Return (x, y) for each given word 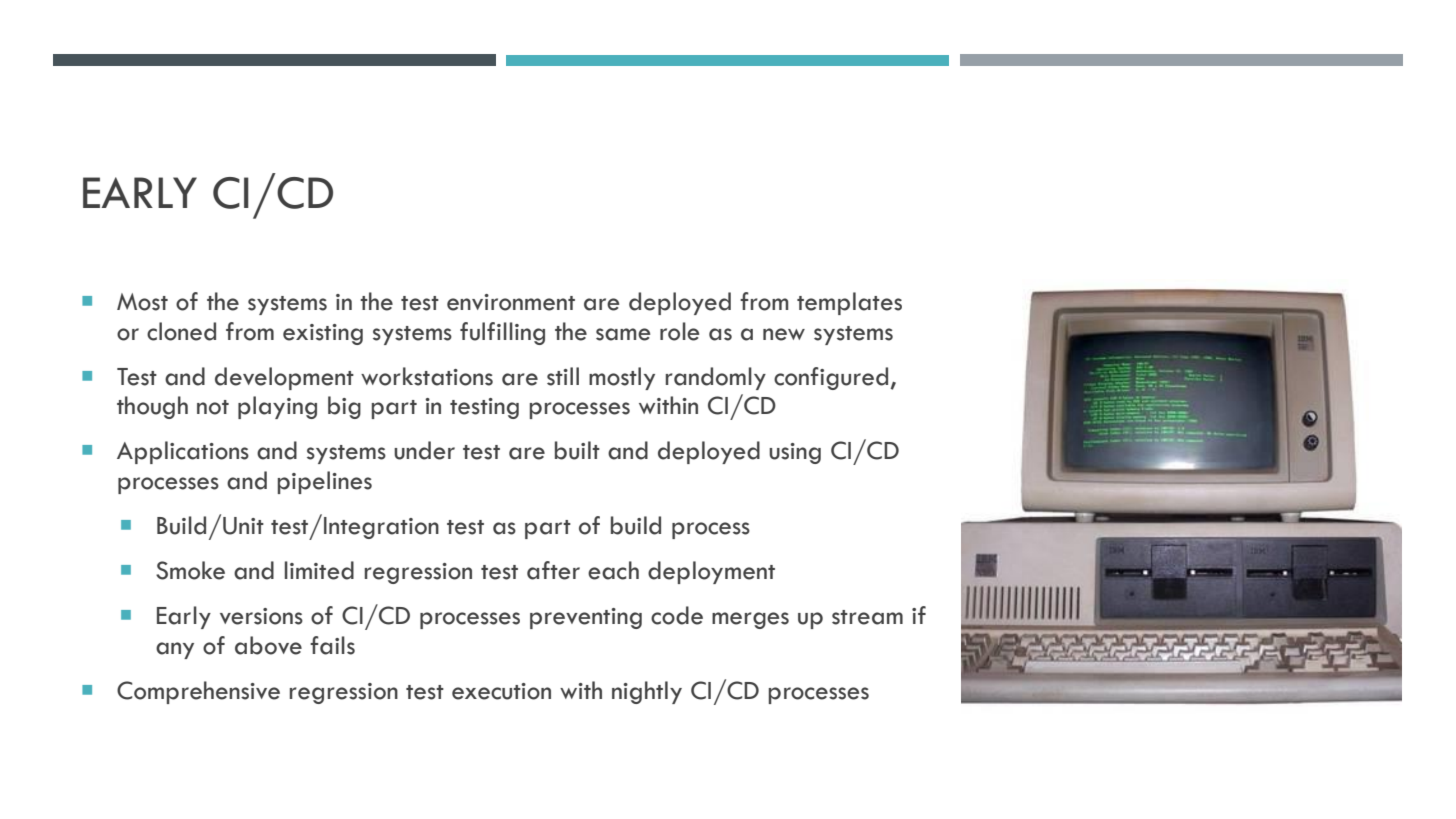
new (784, 334)
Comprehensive (198, 692)
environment (511, 302)
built (577, 450)
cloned (181, 331)
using (795, 453)
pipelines (325, 482)
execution (501, 691)
